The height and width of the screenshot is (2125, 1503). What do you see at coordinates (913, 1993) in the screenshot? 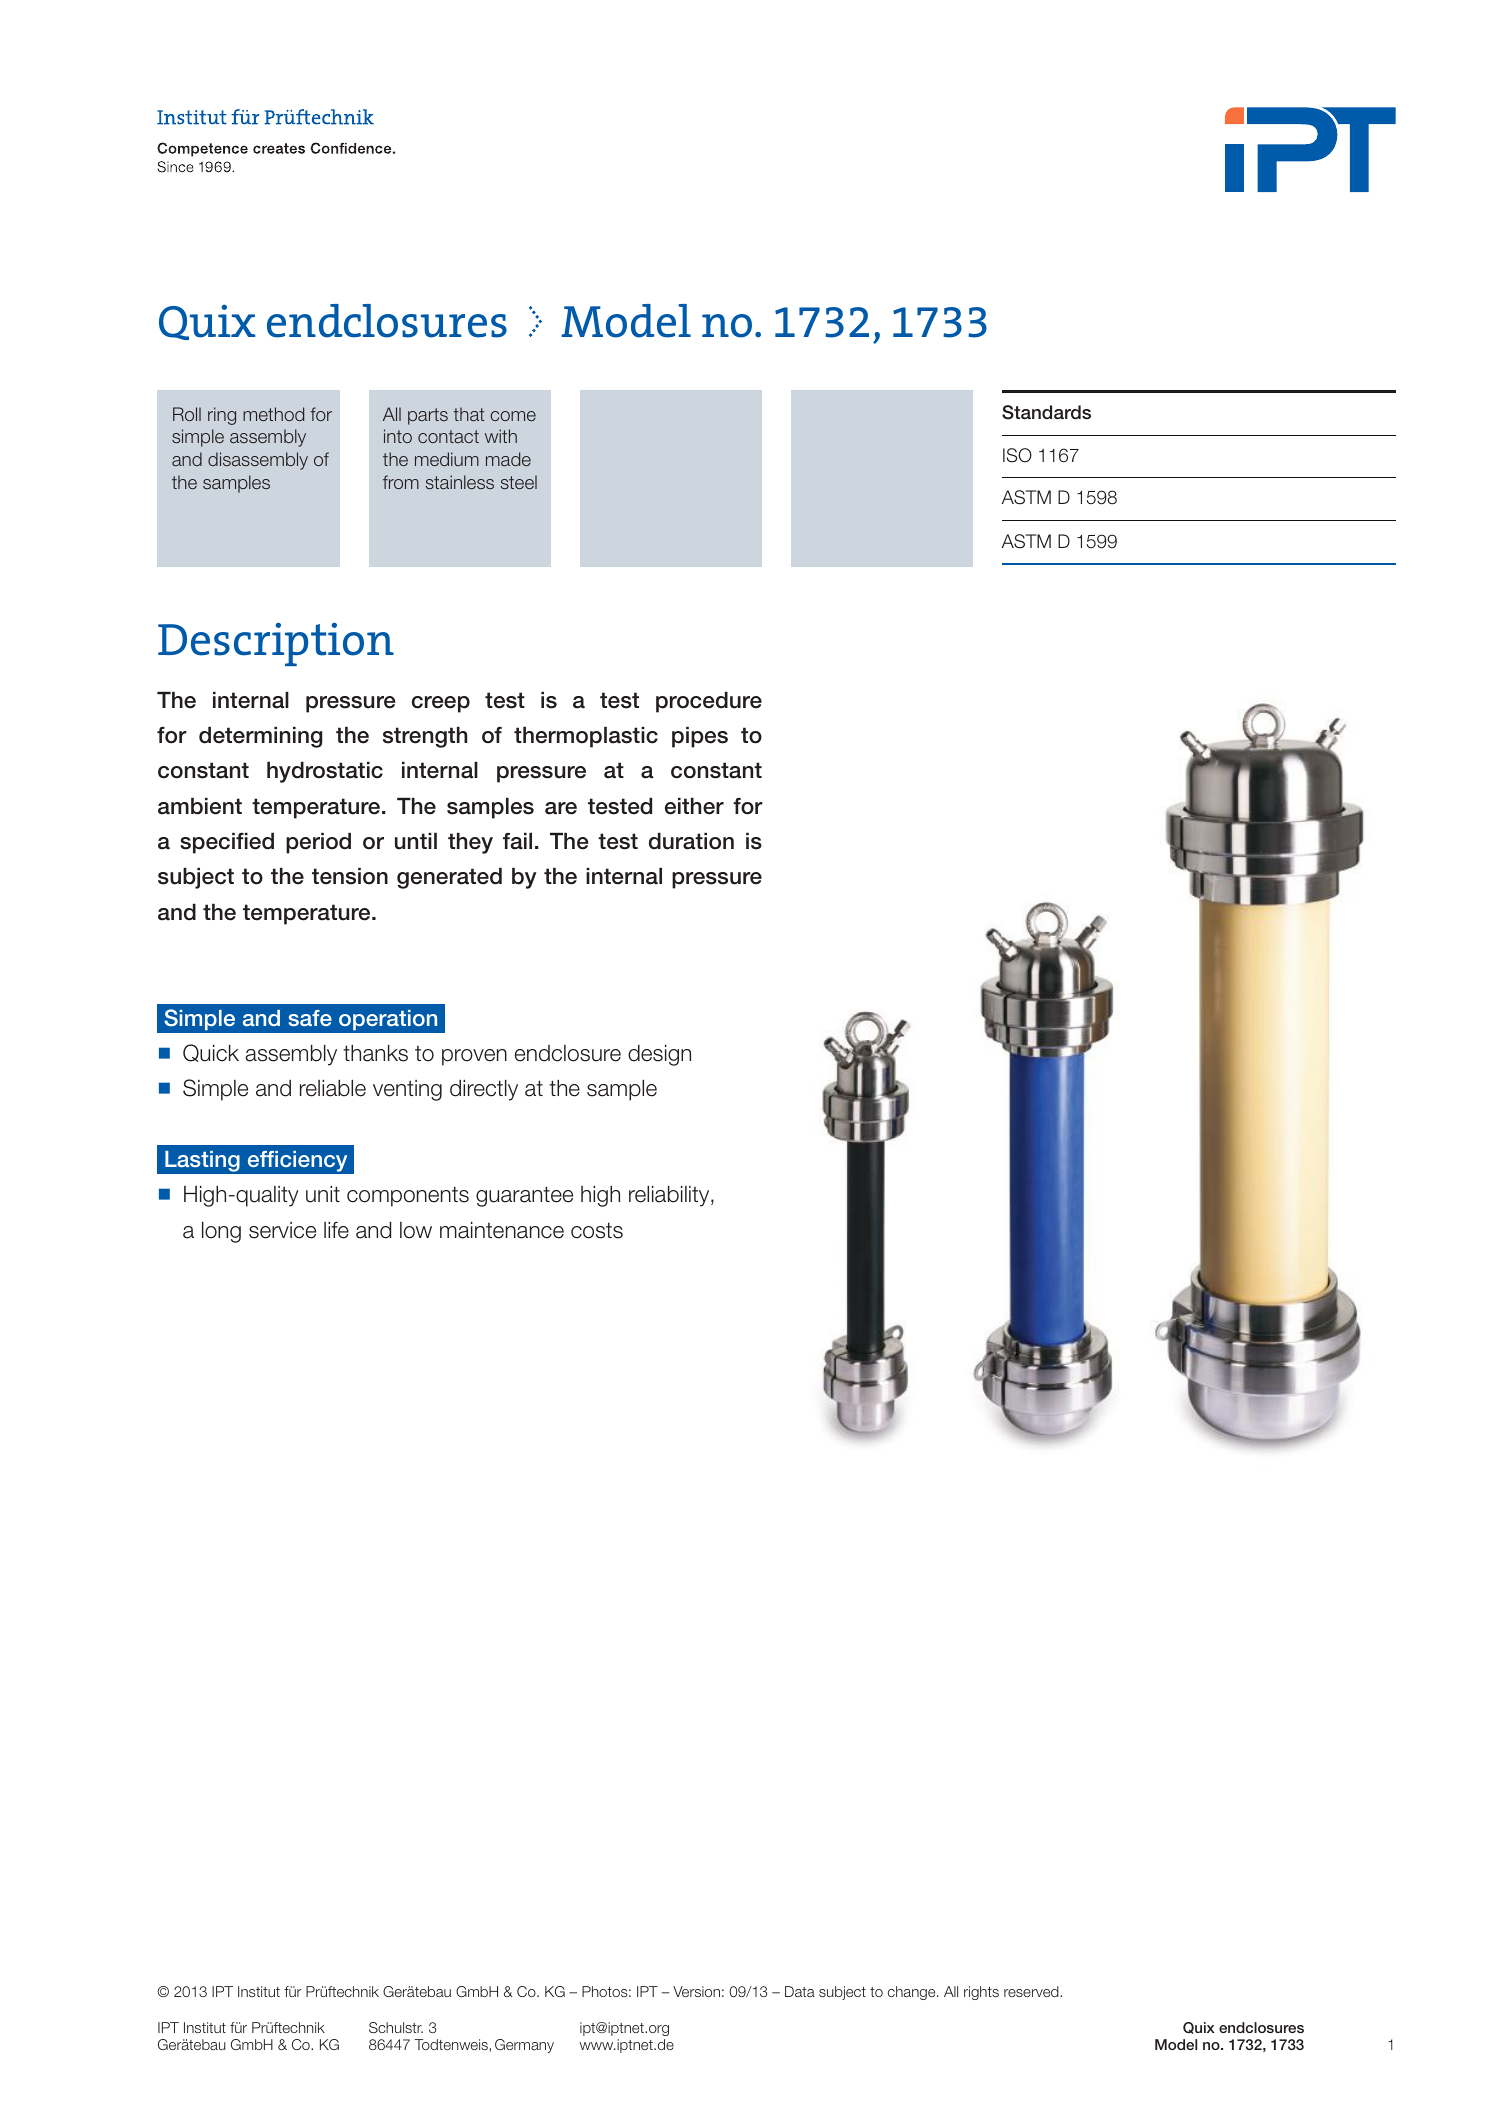
I see `change` at bounding box center [913, 1993].
